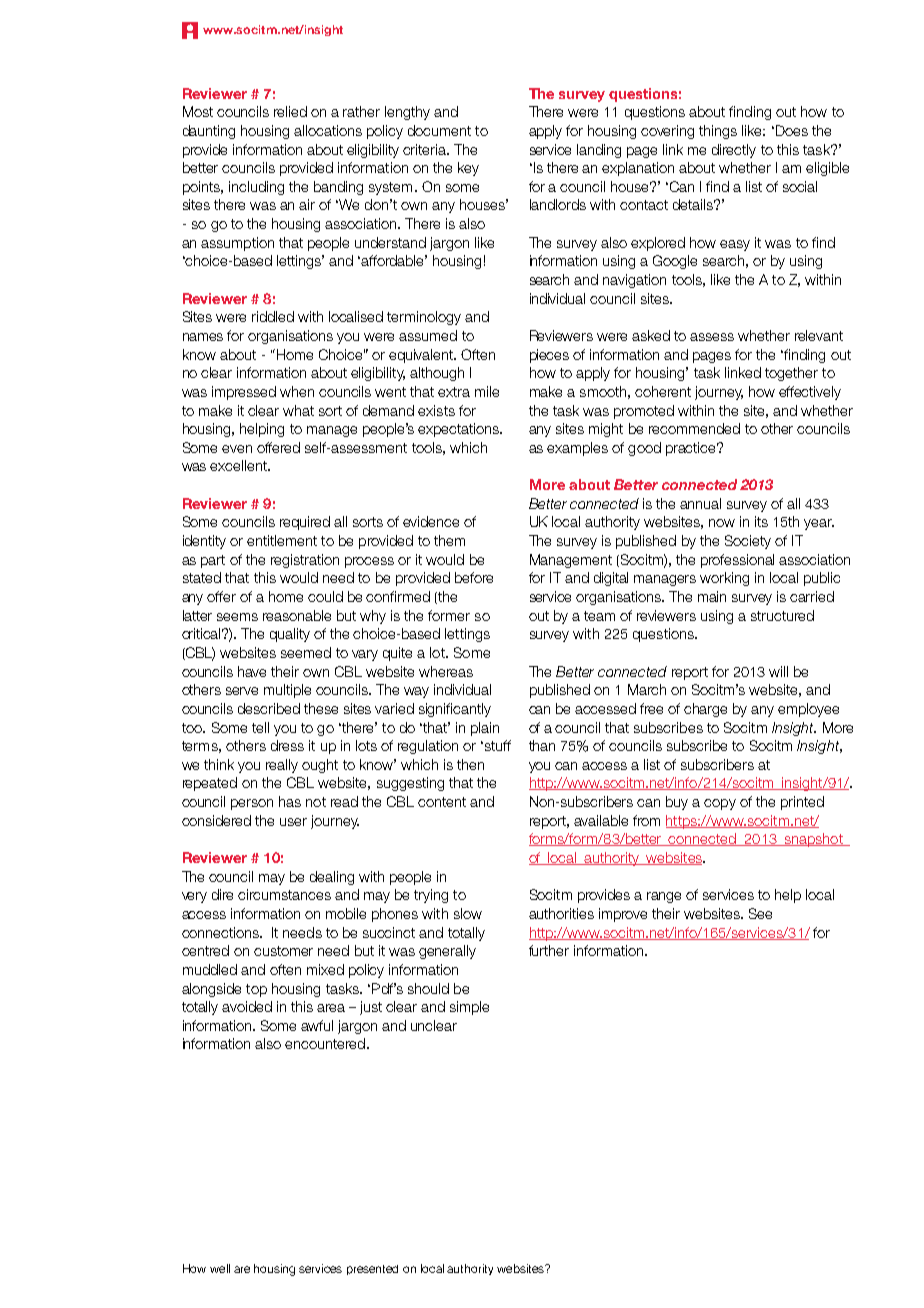  Describe the element at coordinates (468, 169) in the screenshot. I see `key` at that location.
